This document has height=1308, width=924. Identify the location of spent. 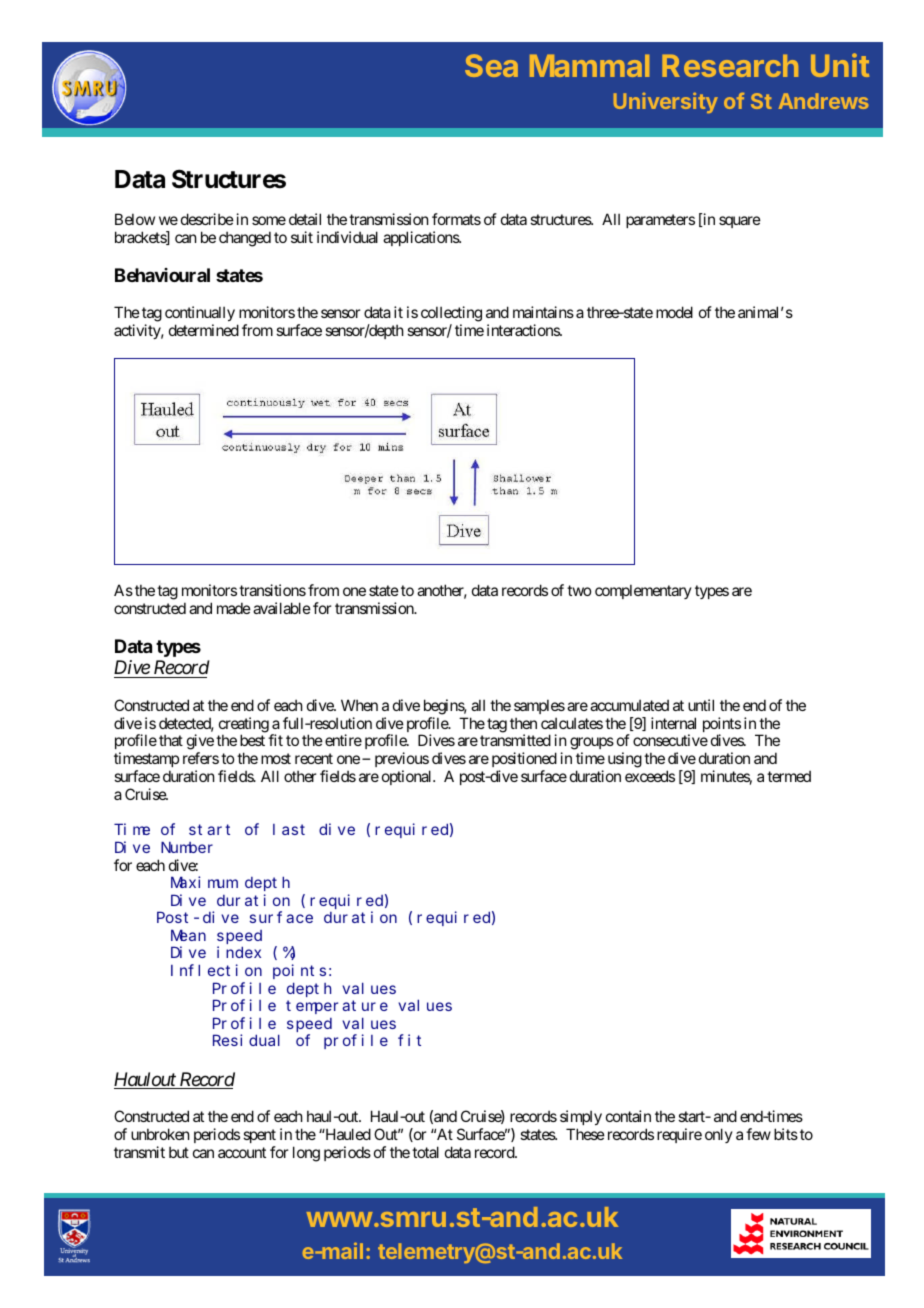
(259, 1136).
